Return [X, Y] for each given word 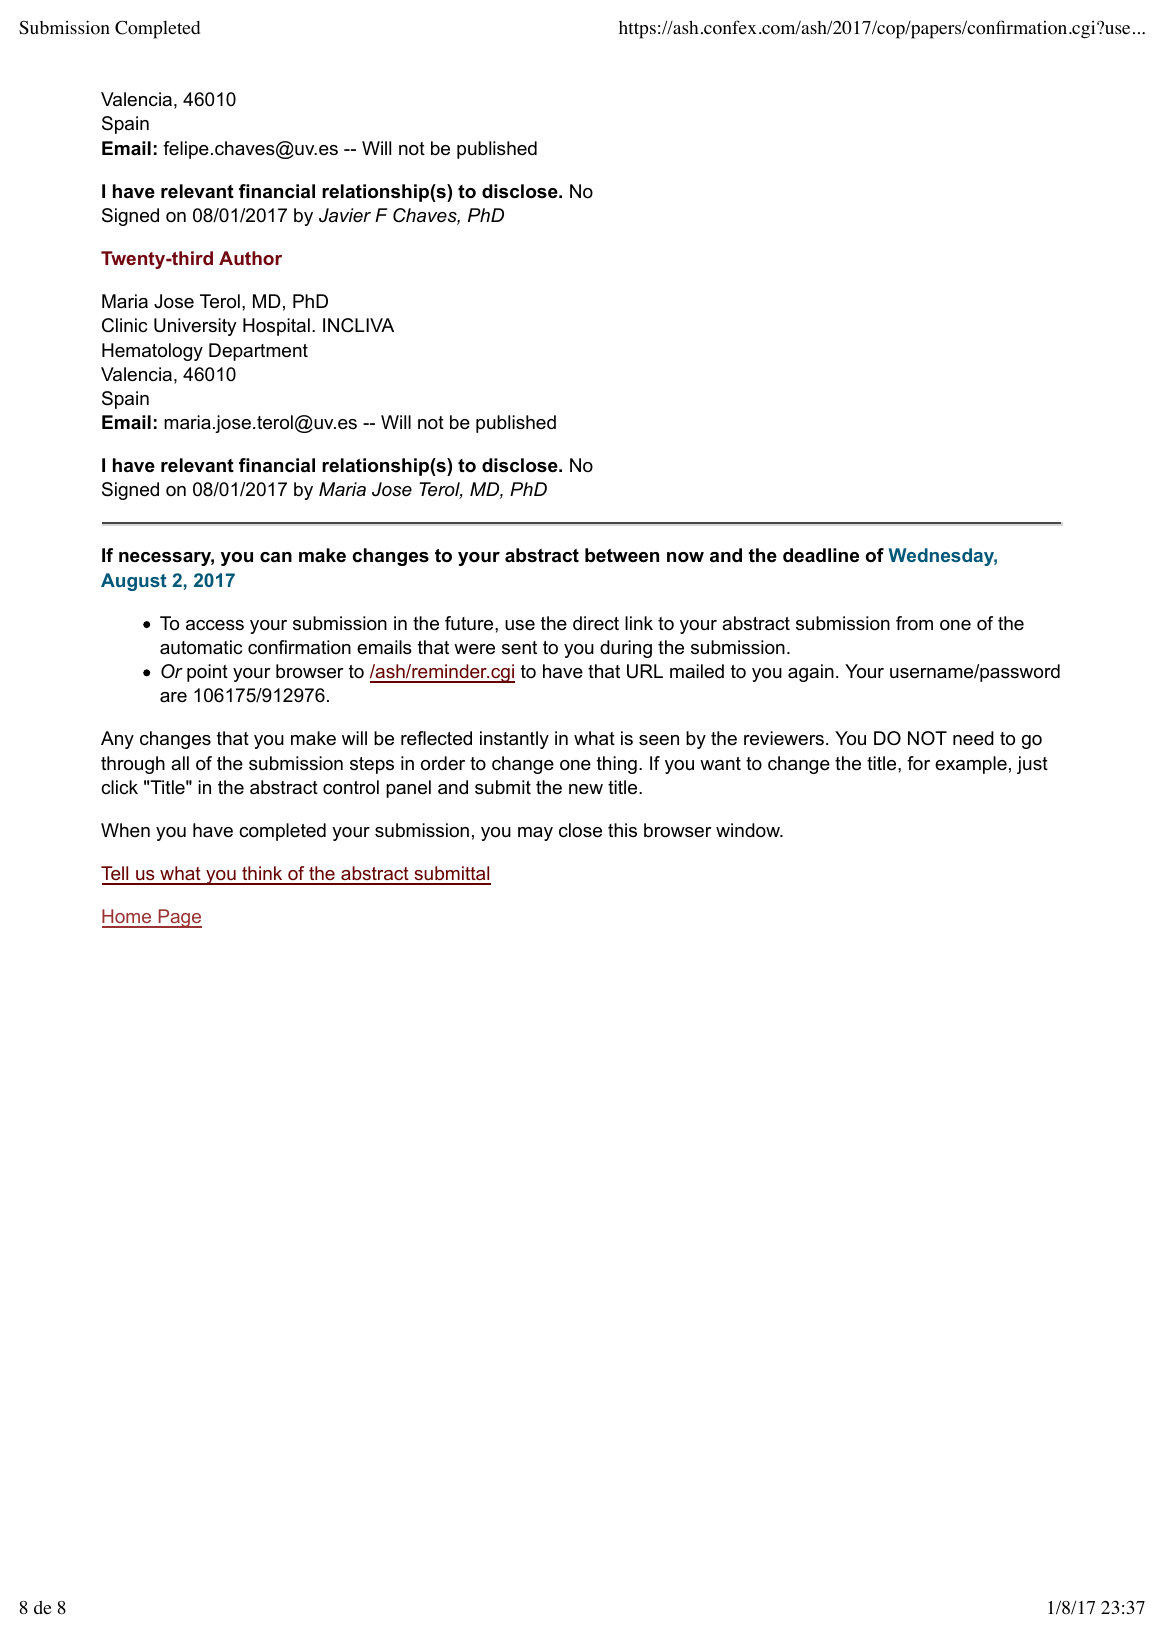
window [749, 830]
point [207, 673]
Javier [345, 215]
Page [179, 918]
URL [645, 671]
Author [250, 258]
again [811, 673]
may [535, 834]
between [622, 555]
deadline [821, 555]
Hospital [276, 327]
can [276, 557]
